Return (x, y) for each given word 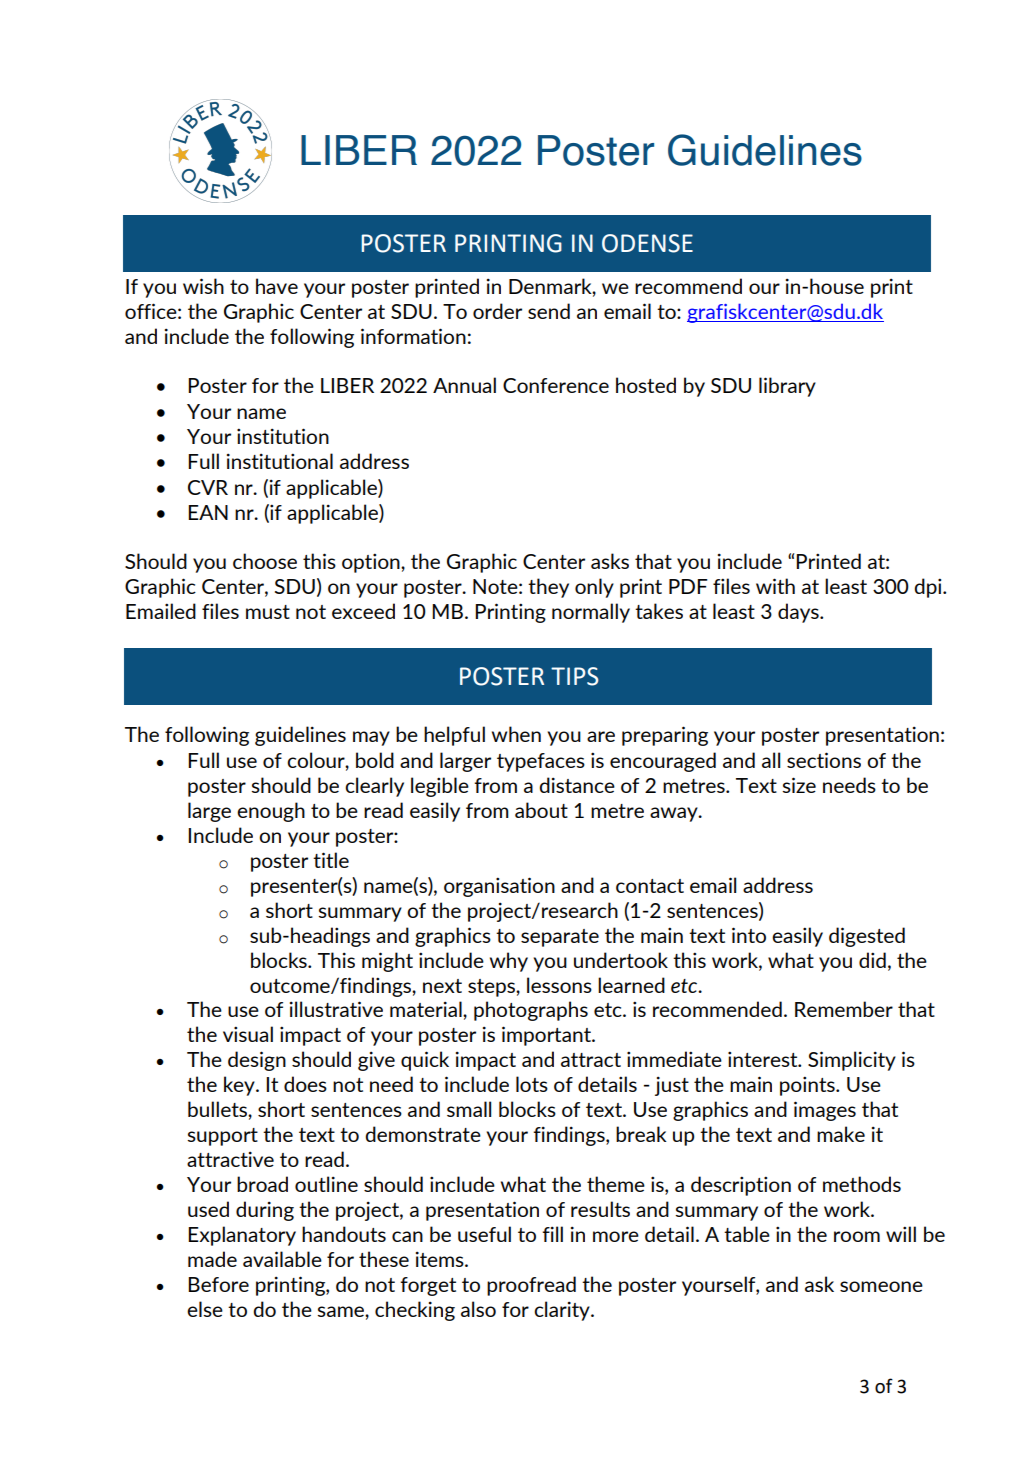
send (549, 311)
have (277, 286)
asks (610, 561)
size (799, 785)
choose (265, 561)
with (775, 586)
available (282, 1259)
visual (248, 1034)
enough (271, 812)
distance (577, 785)
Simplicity (852, 1061)
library (787, 387)
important (547, 1036)
